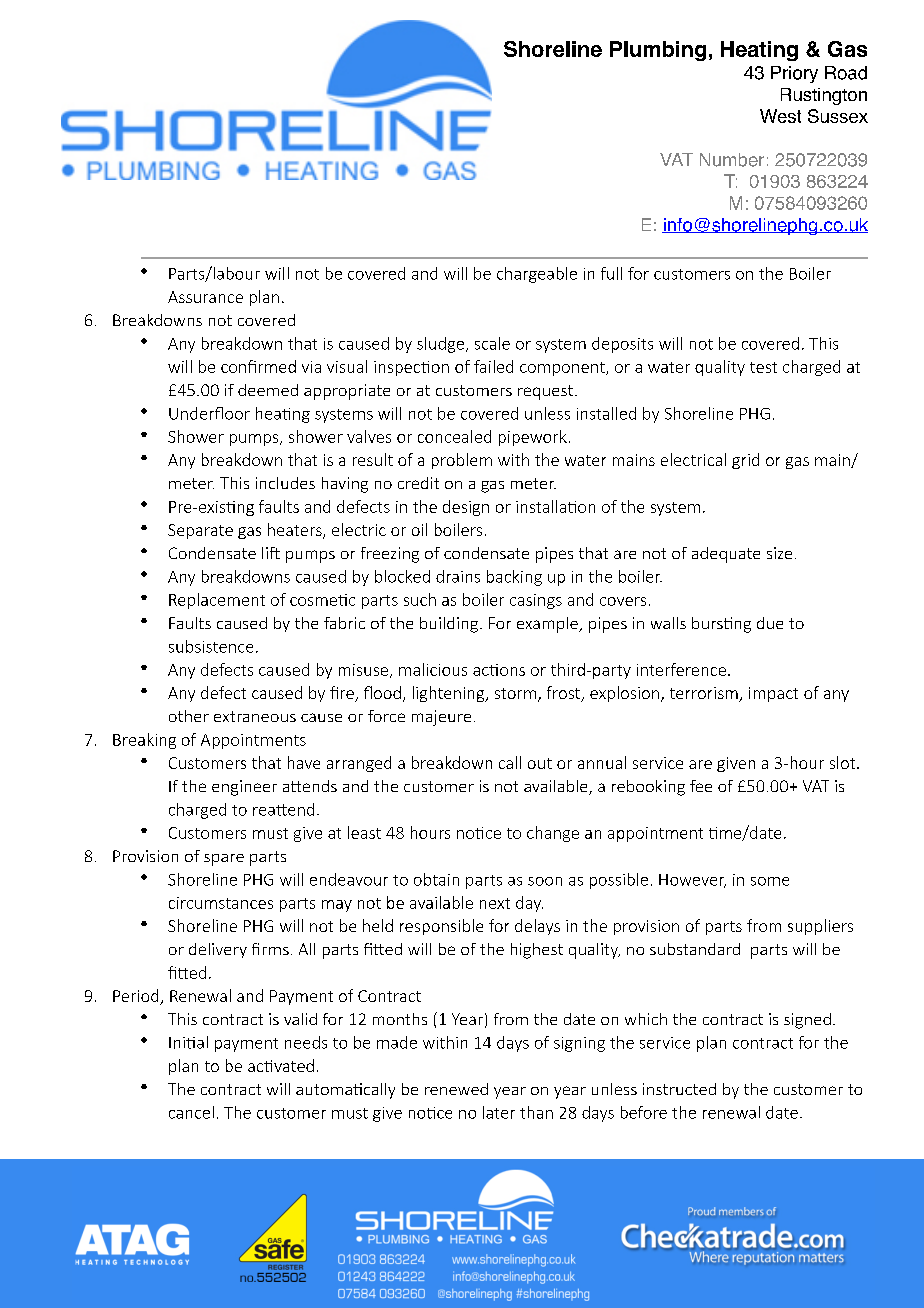 The image size is (924, 1308). Describe the element at coordinates (454, 436) in the document. I see `concealed` at that location.
